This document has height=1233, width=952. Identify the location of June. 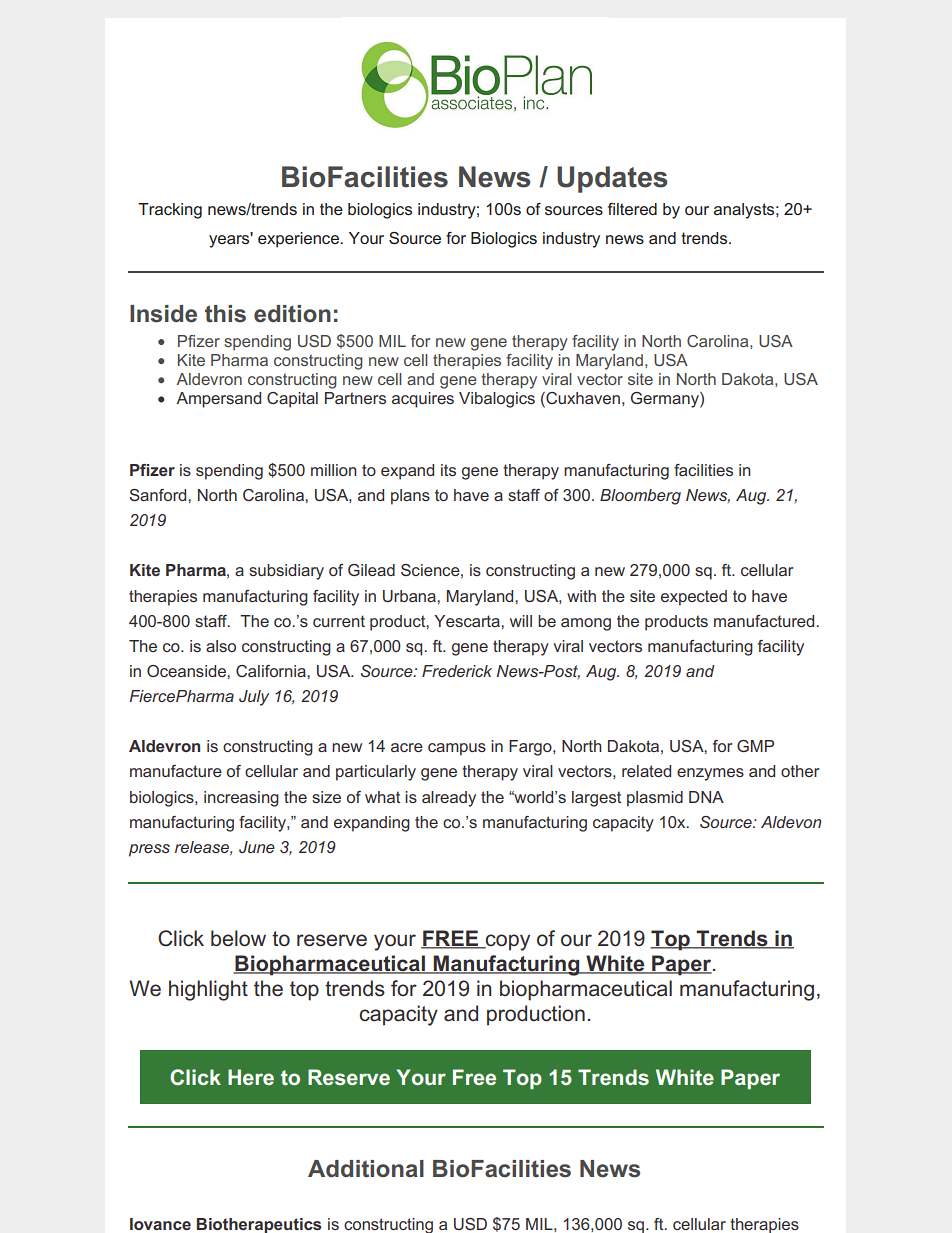
(257, 847).
